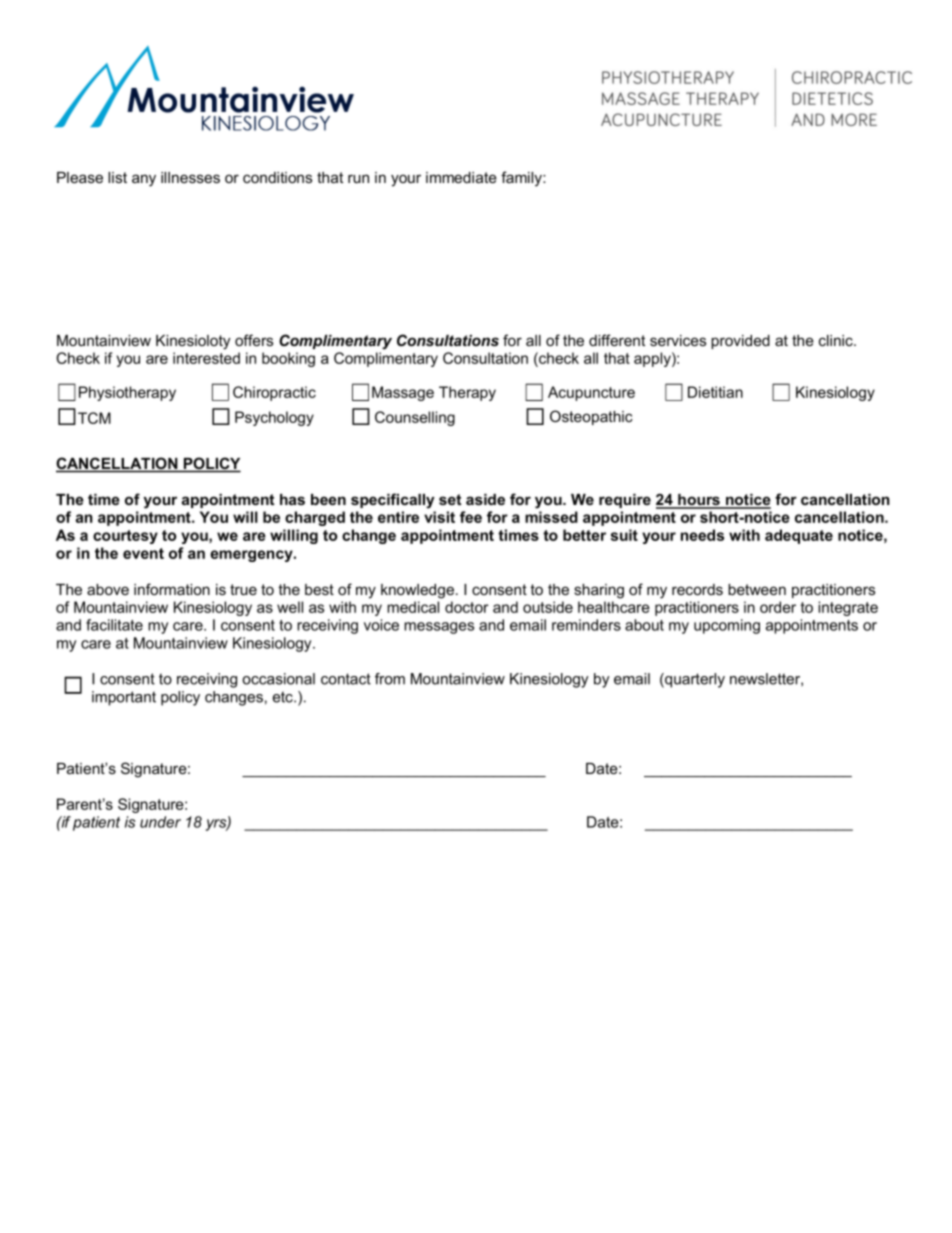  I want to click on set, so click(450, 499).
